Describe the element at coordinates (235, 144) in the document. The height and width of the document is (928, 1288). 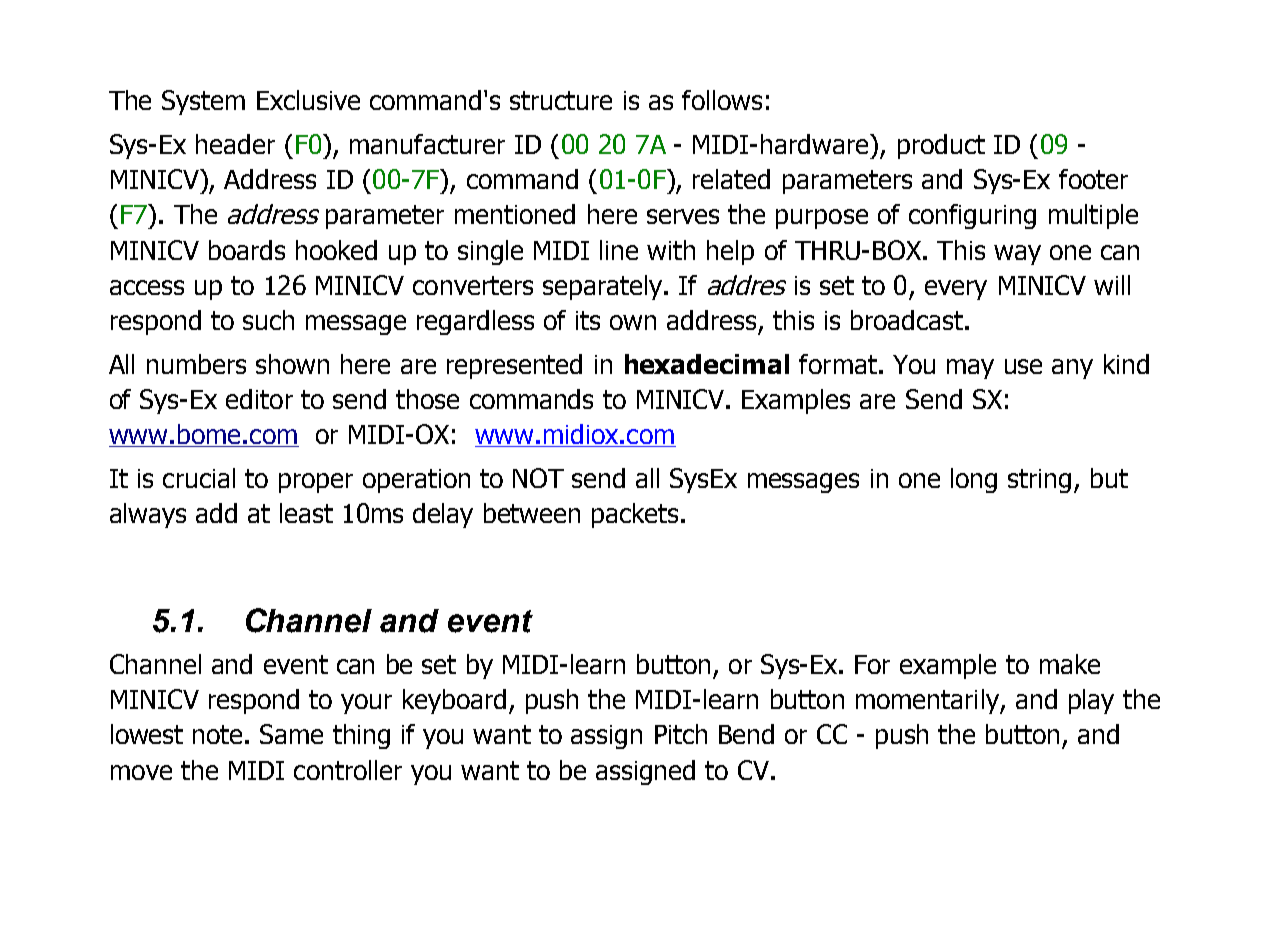
I see `header` at that location.
